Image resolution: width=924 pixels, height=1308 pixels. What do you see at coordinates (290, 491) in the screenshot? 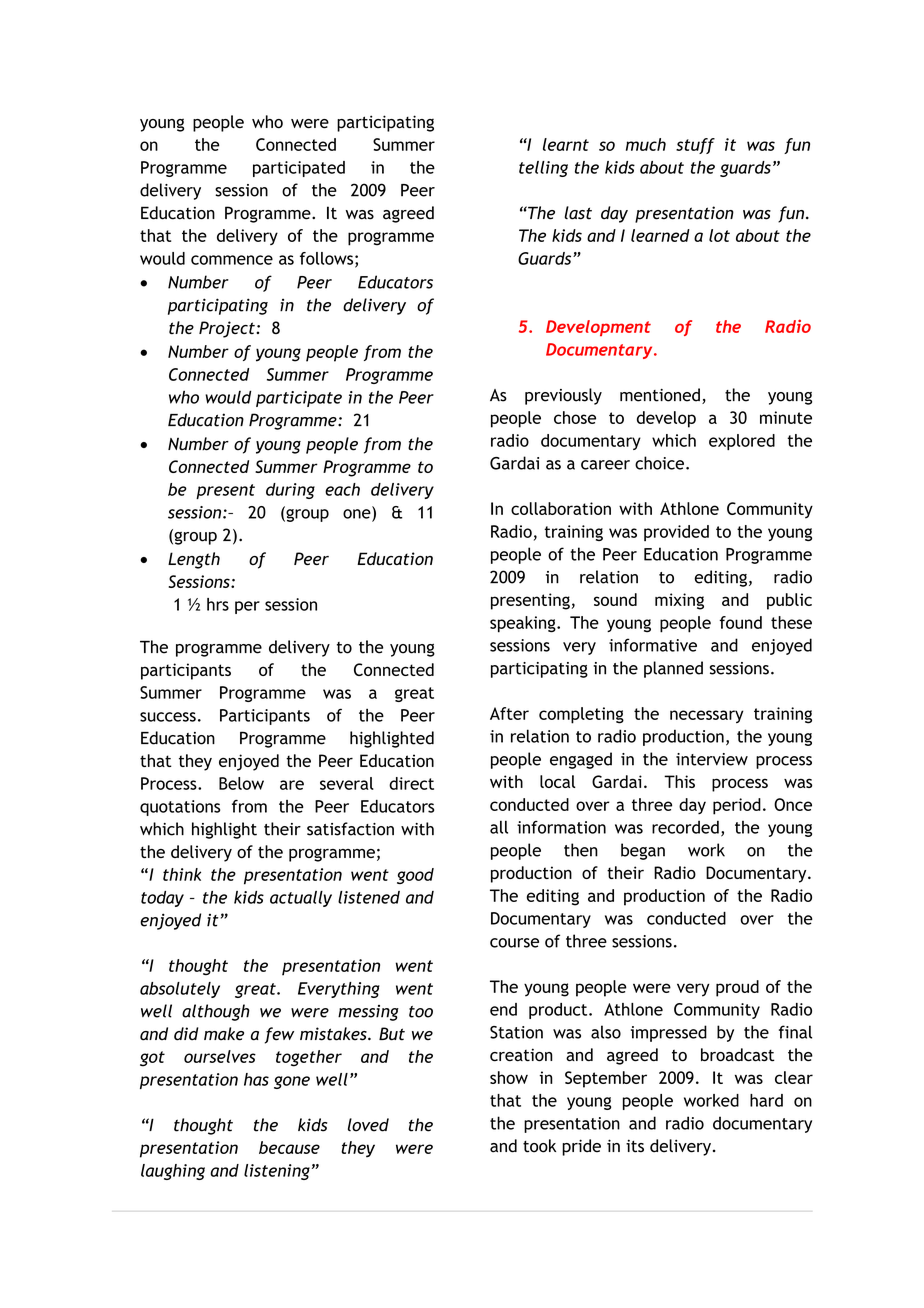
I see `during` at bounding box center [290, 491].
